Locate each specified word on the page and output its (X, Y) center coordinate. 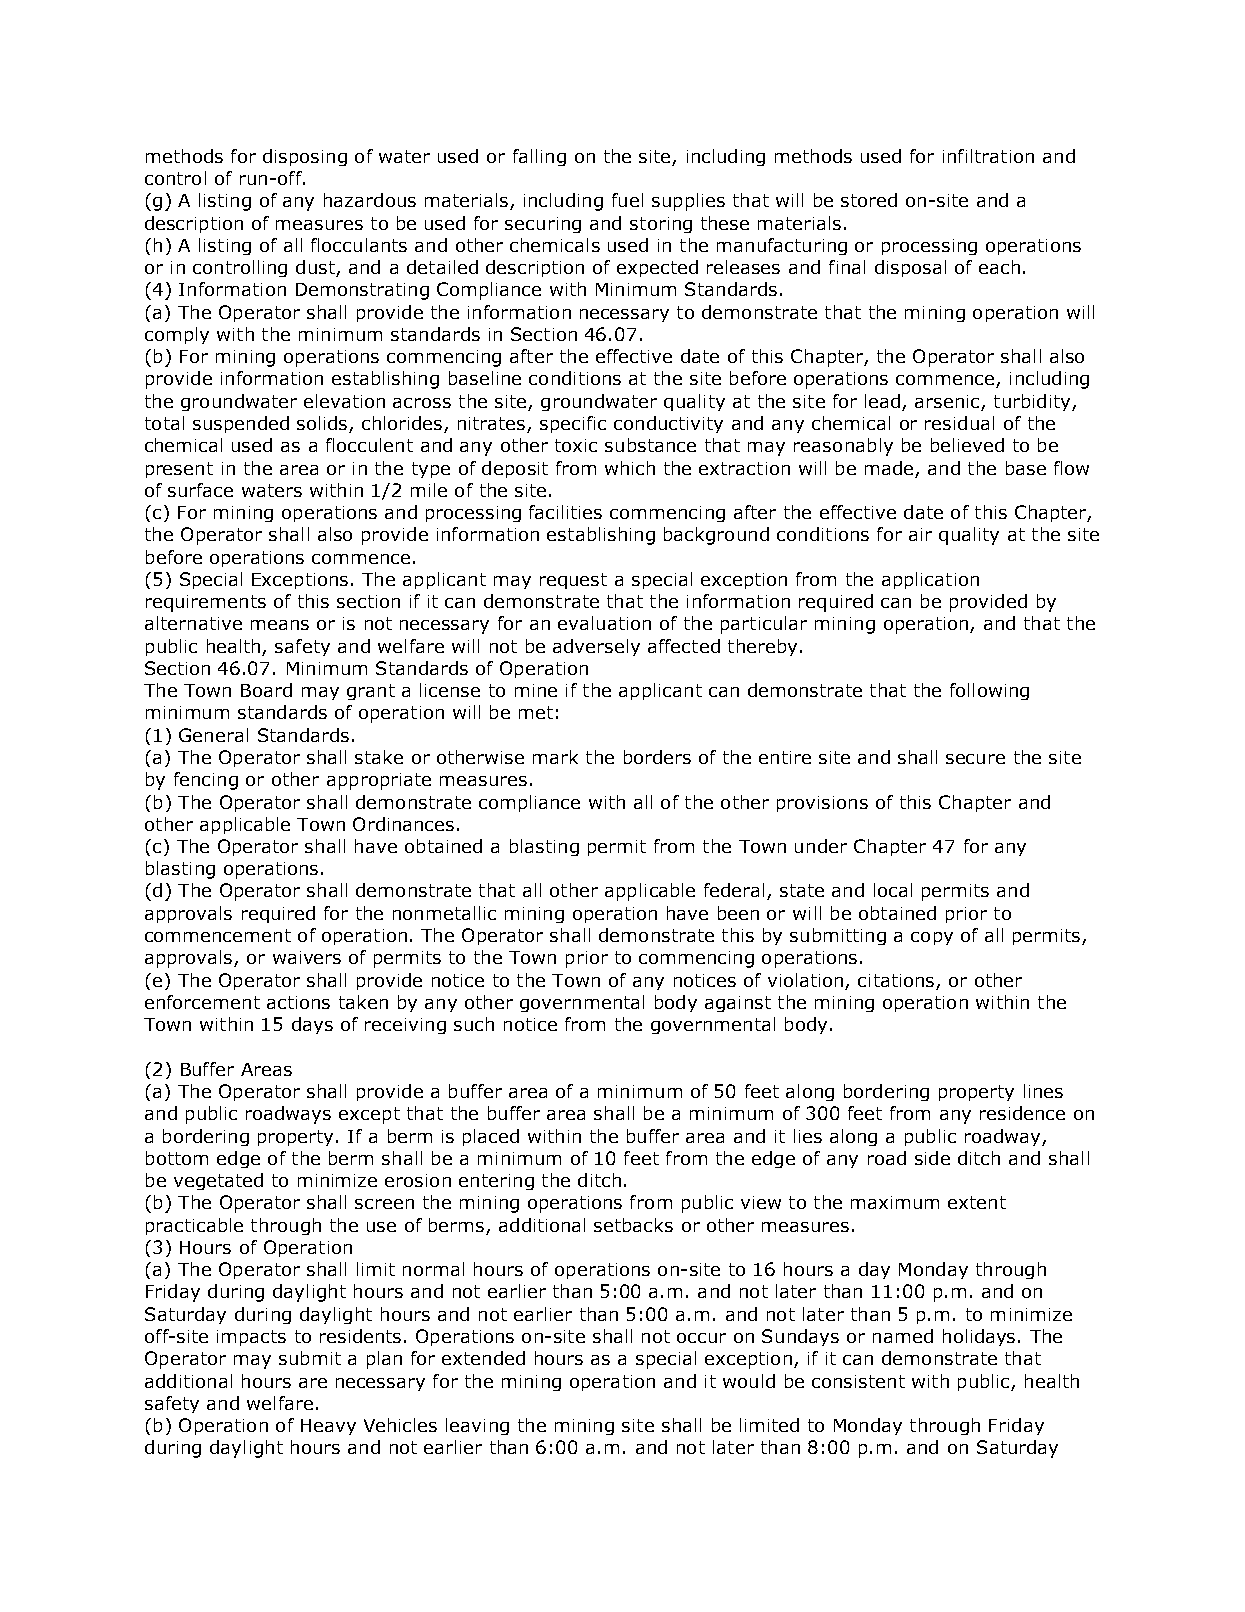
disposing (305, 157)
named (903, 1336)
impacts (251, 1338)
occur (701, 1338)
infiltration (988, 156)
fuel (627, 200)
